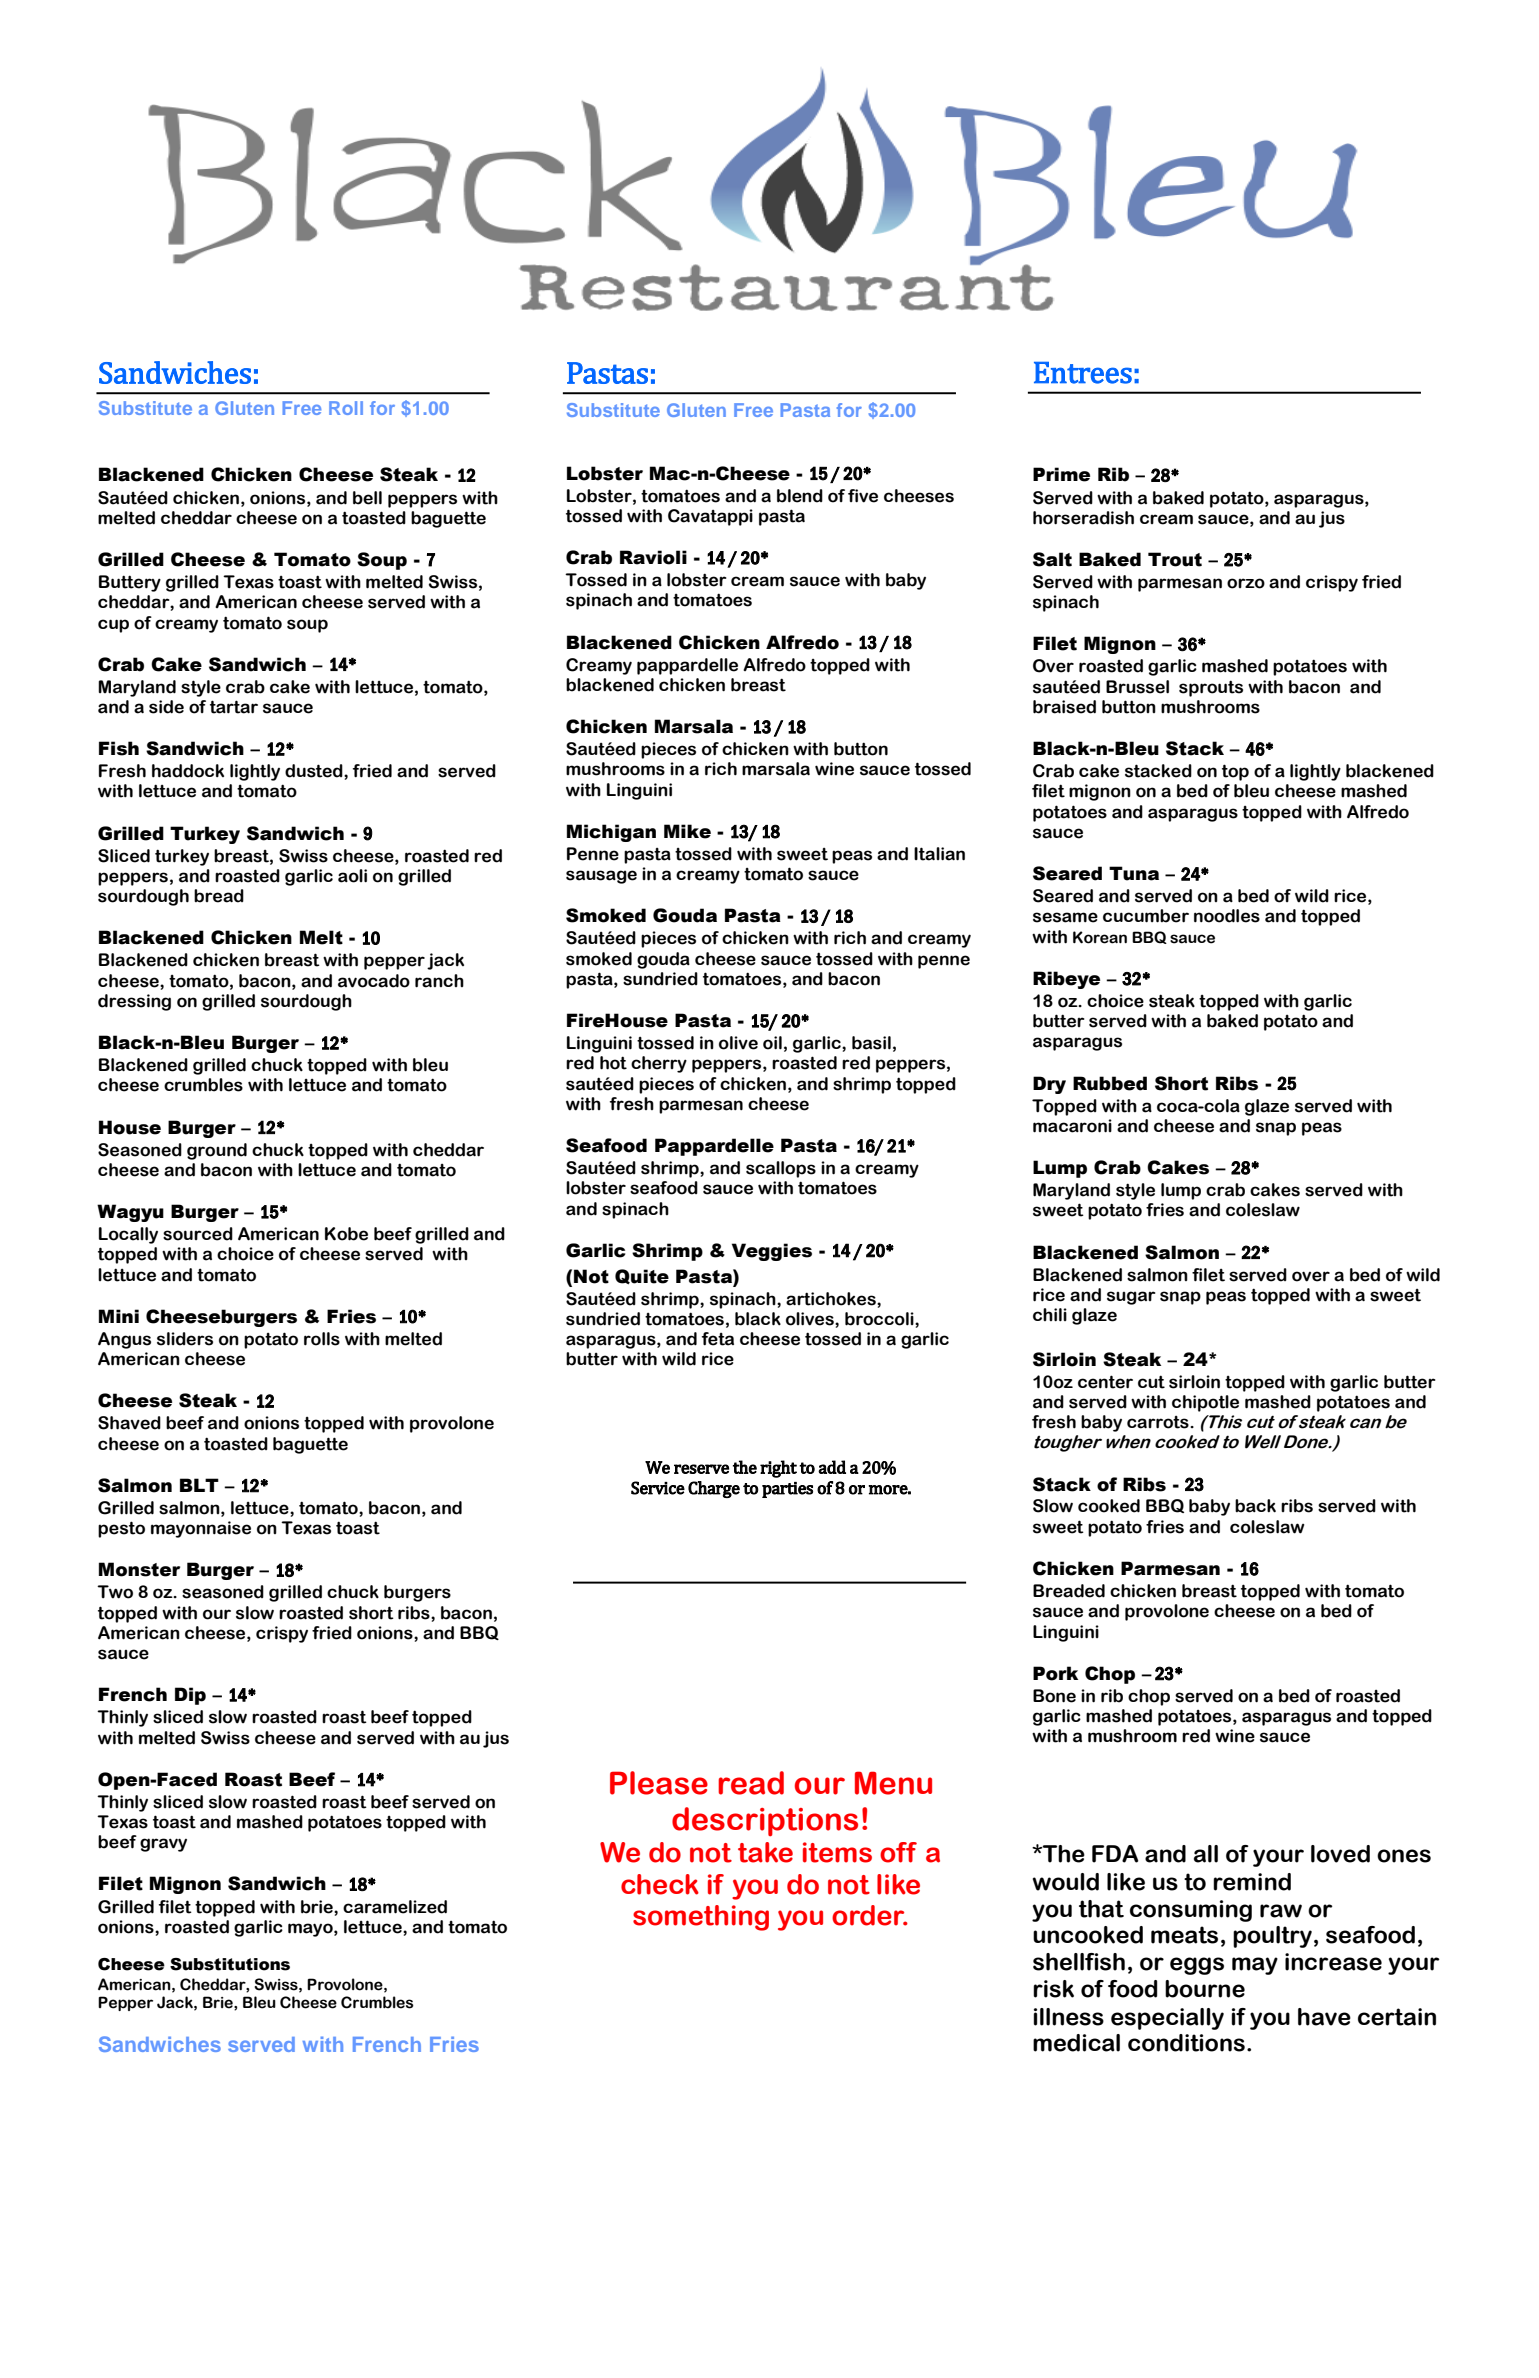  What do you see at coordinates (687, 831) in the image?
I see `Mike` at bounding box center [687, 831].
